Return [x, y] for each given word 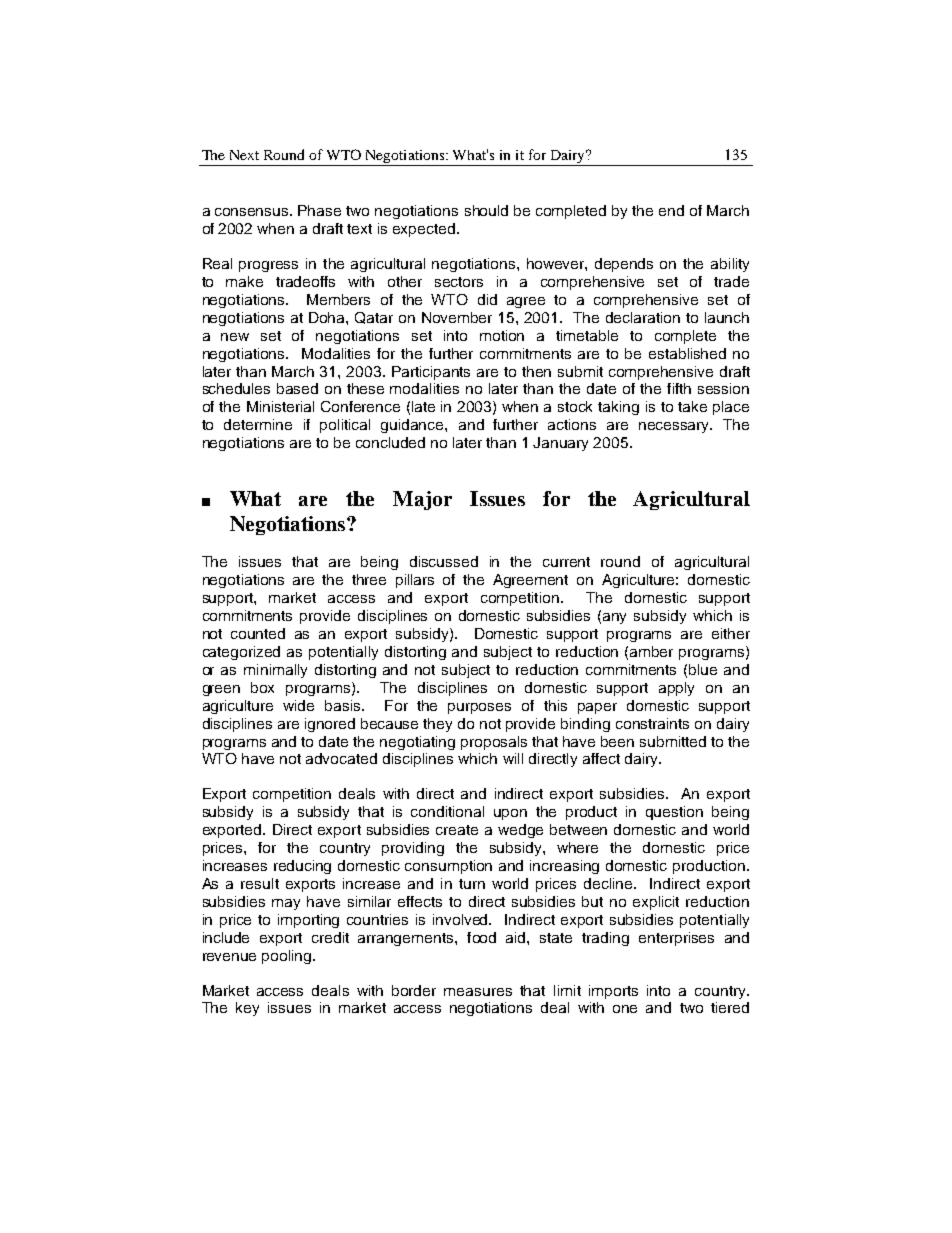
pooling [288, 957]
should [486, 210]
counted [258, 633]
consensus [253, 212]
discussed [444, 561]
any [614, 618]
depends [624, 265]
